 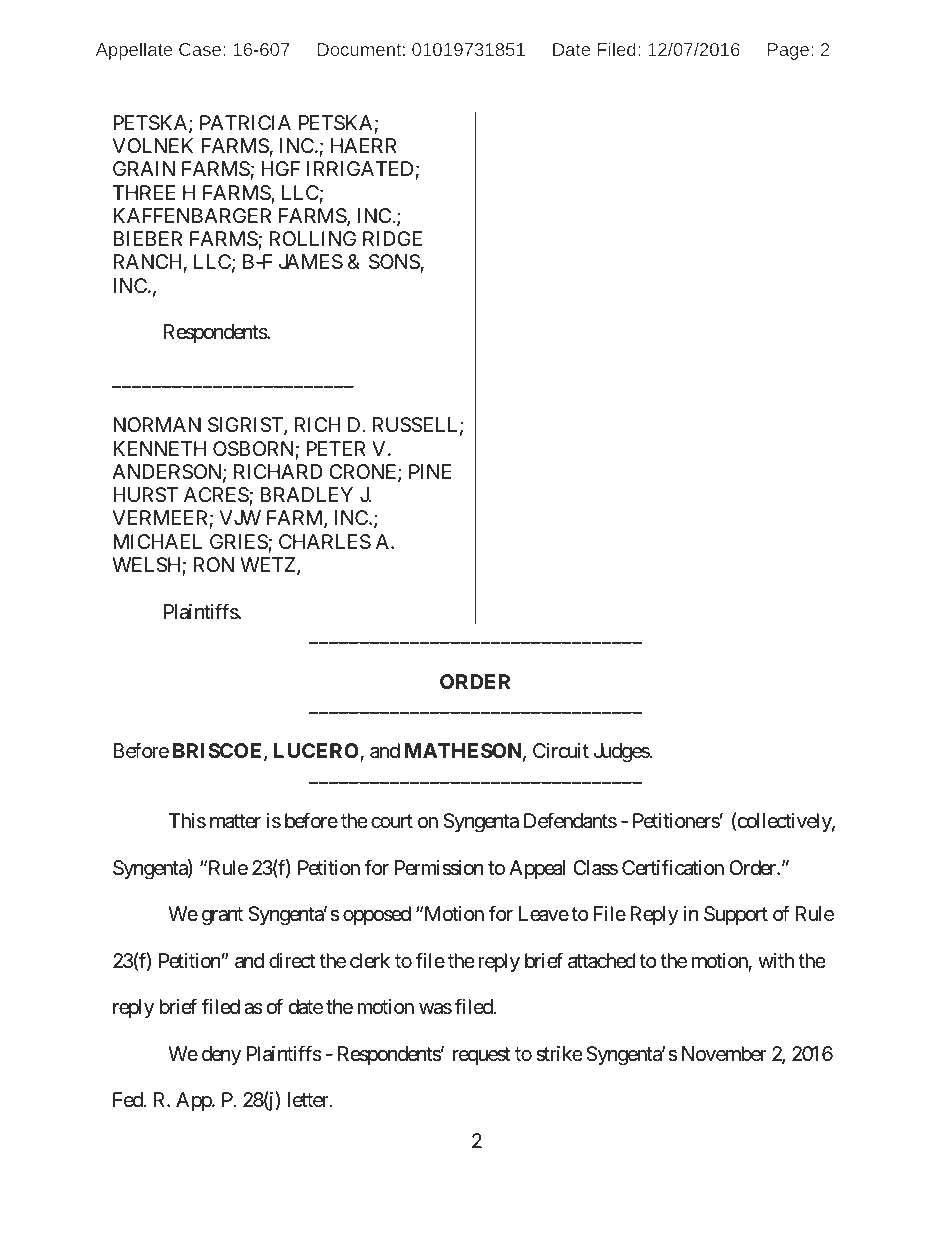 I want to click on PINE, so click(x=430, y=471).
